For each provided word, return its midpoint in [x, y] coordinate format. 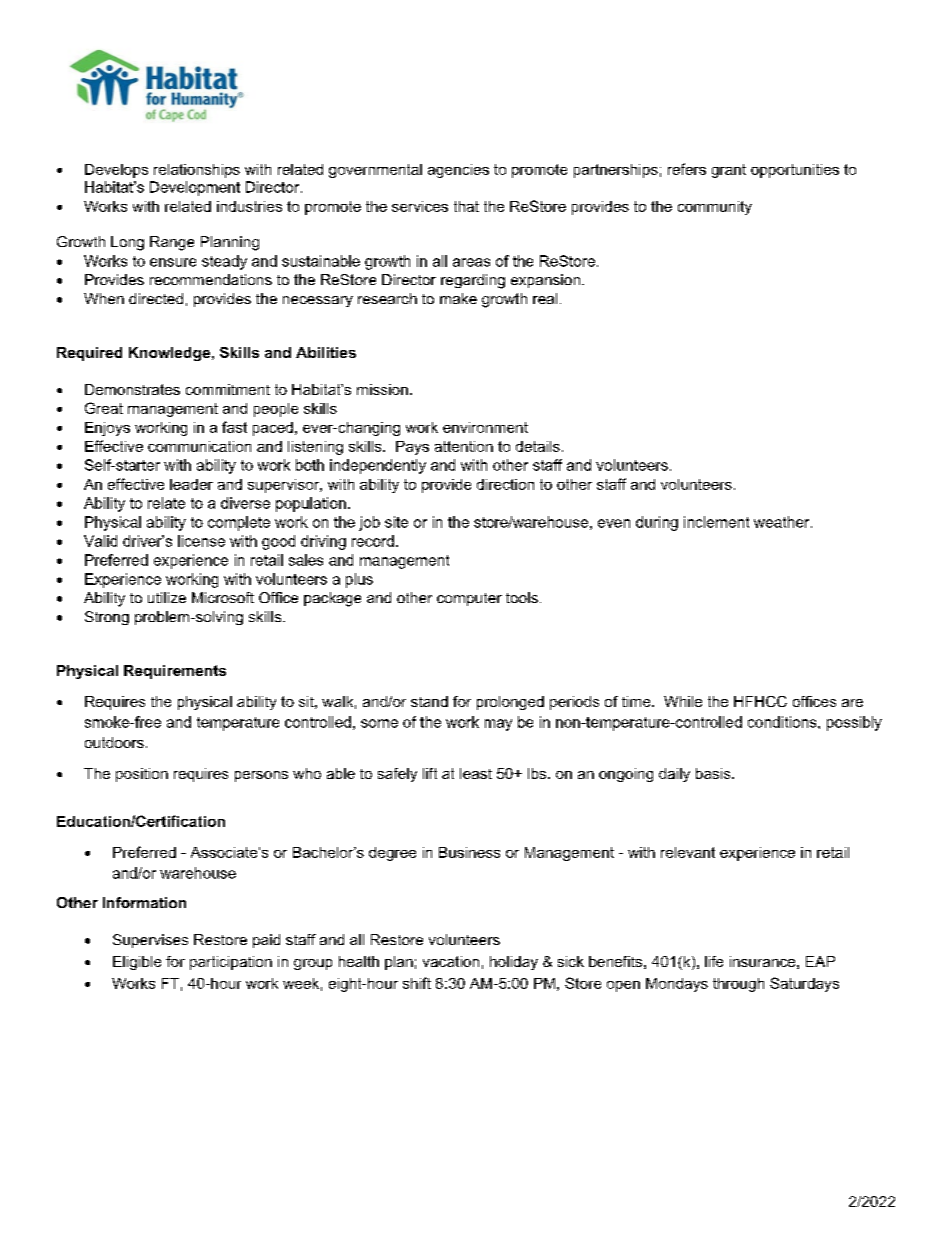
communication [199, 446]
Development [195, 188]
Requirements [175, 672]
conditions [783, 722]
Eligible [137, 963]
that [466, 206]
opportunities [795, 171]
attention [464, 446]
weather [783, 522]
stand [429, 701]
